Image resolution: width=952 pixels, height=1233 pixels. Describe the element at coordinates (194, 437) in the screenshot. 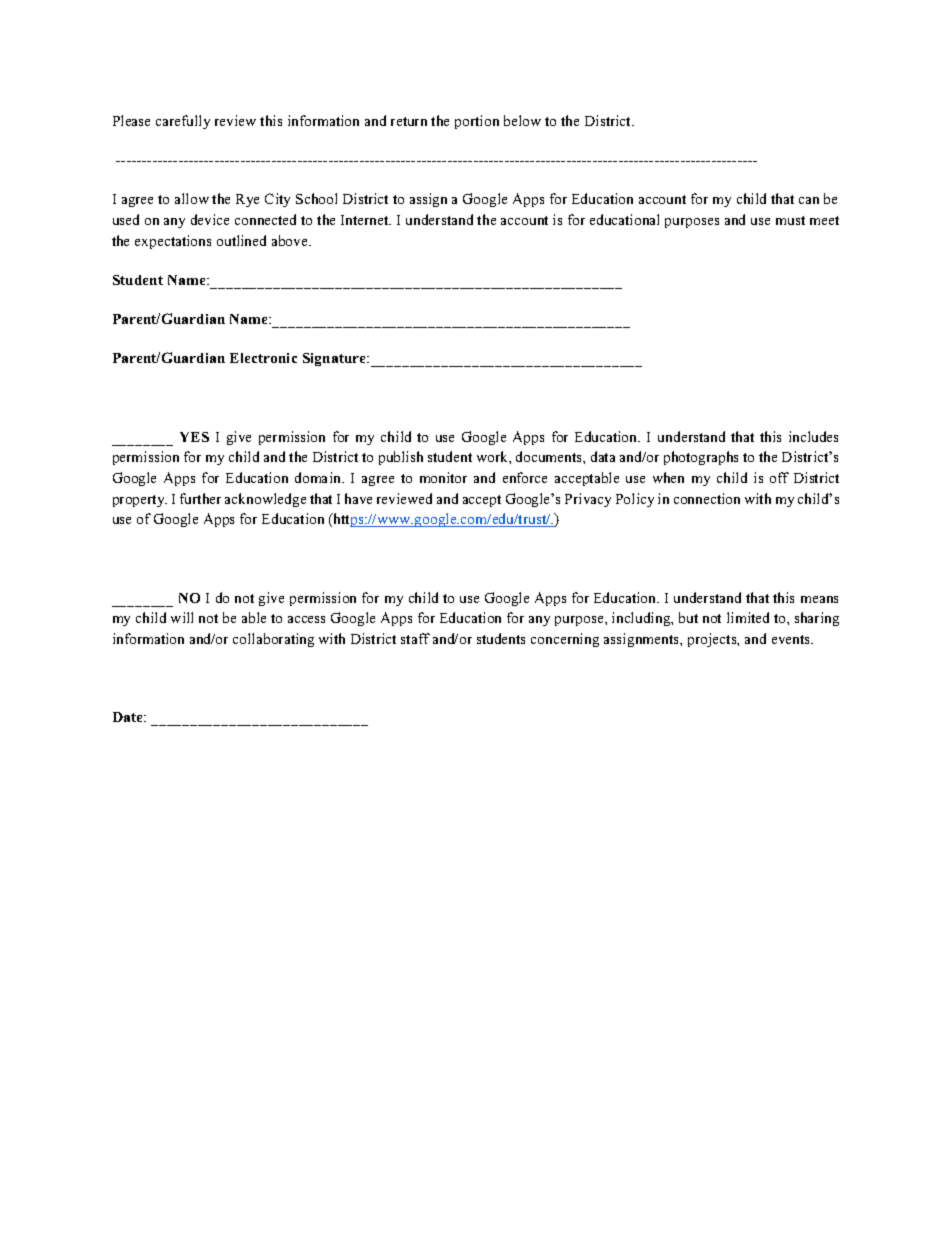

I see `YES` at that location.
